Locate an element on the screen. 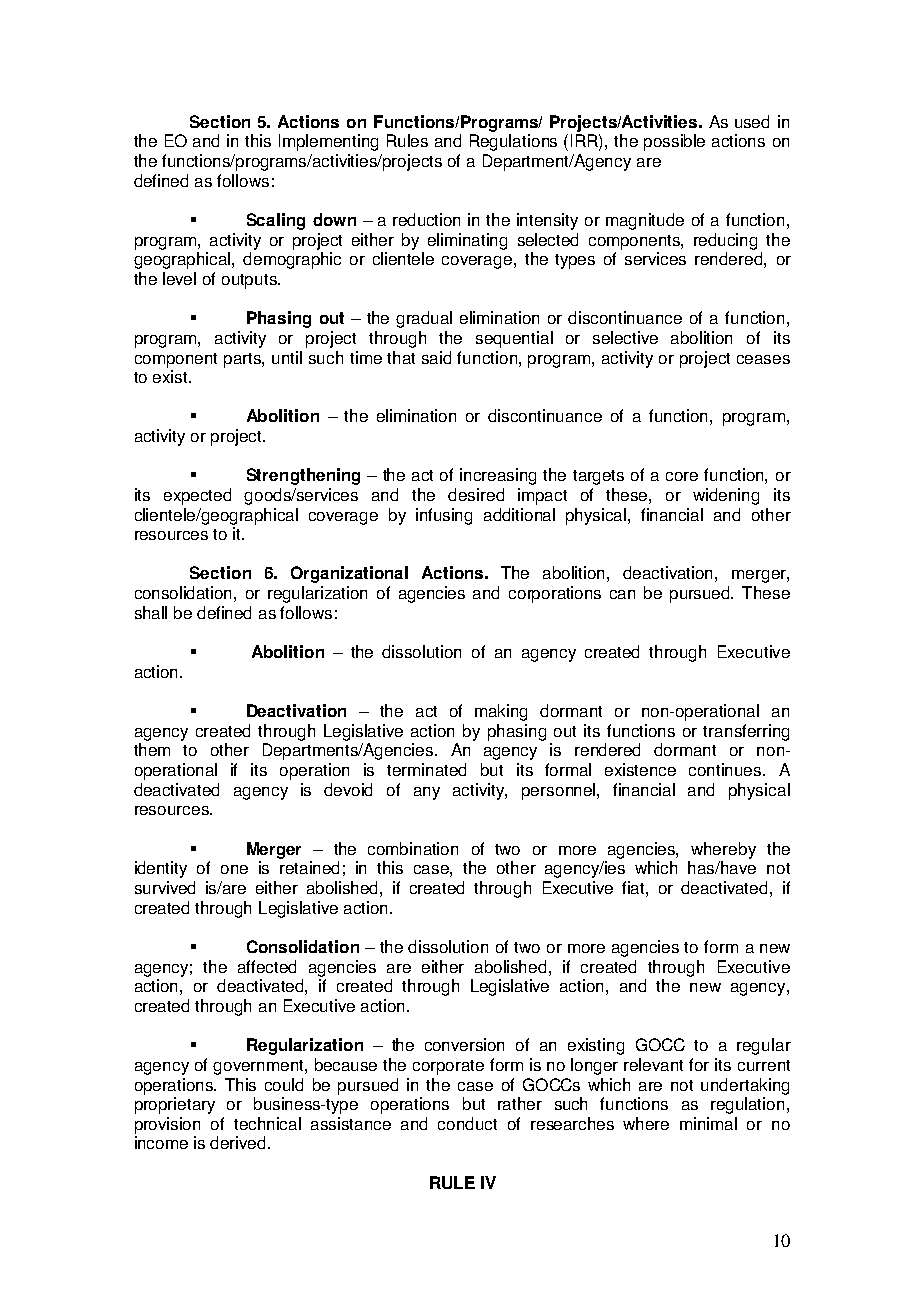  said is located at coordinates (436, 357).
